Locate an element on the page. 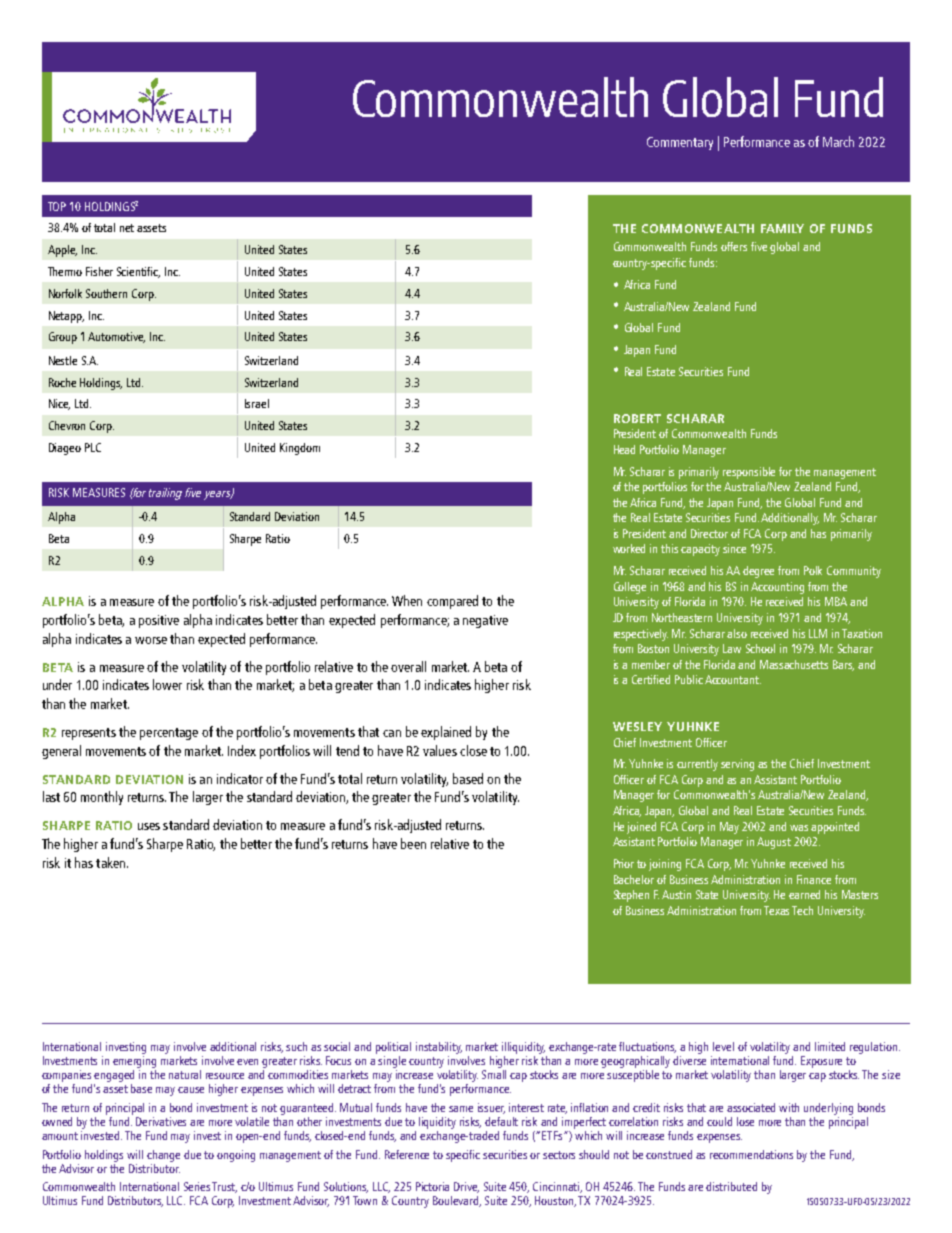 The image size is (952, 1233). Polk is located at coordinates (813, 570).
